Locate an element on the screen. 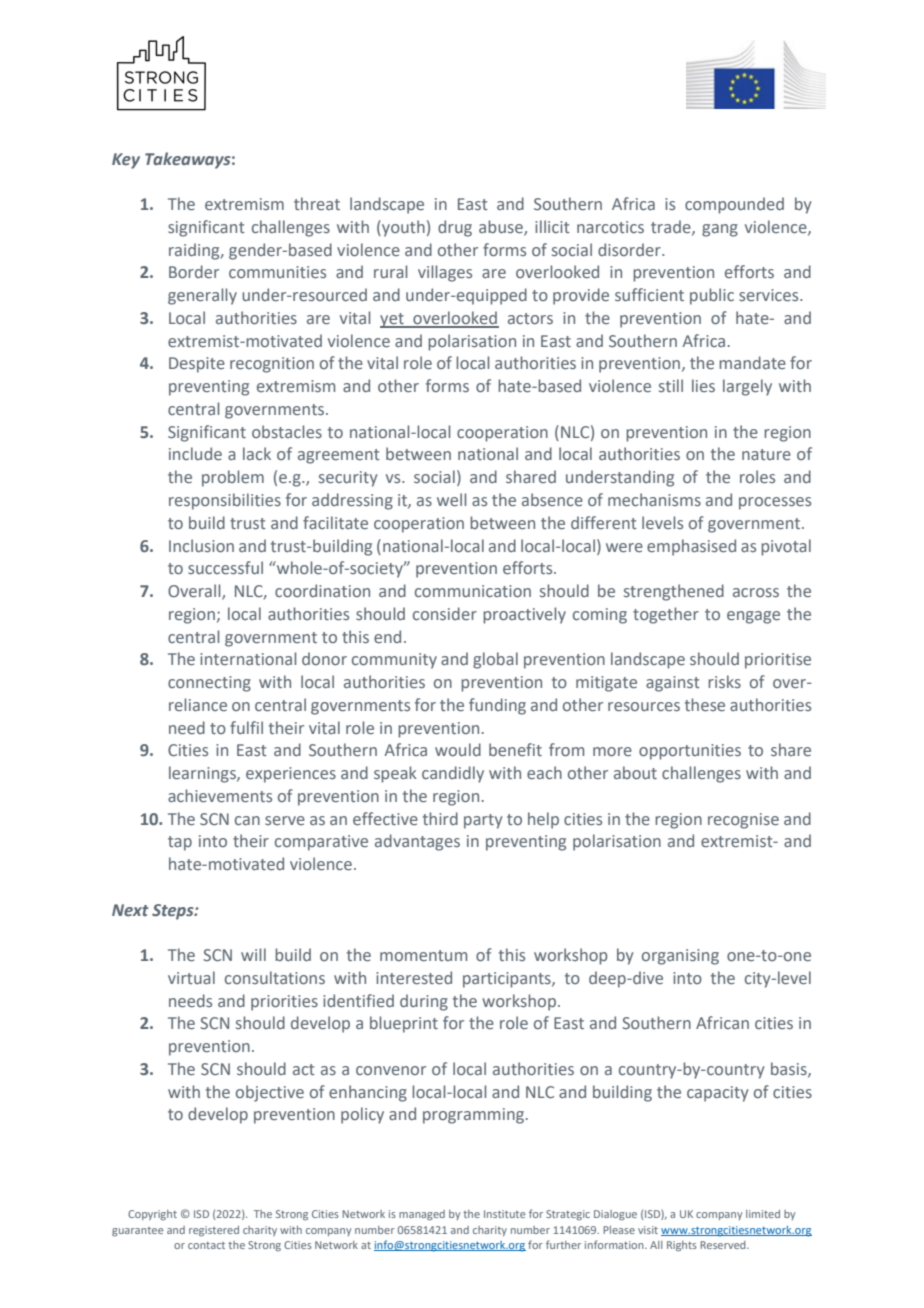  emphasised is located at coordinates (691, 547).
